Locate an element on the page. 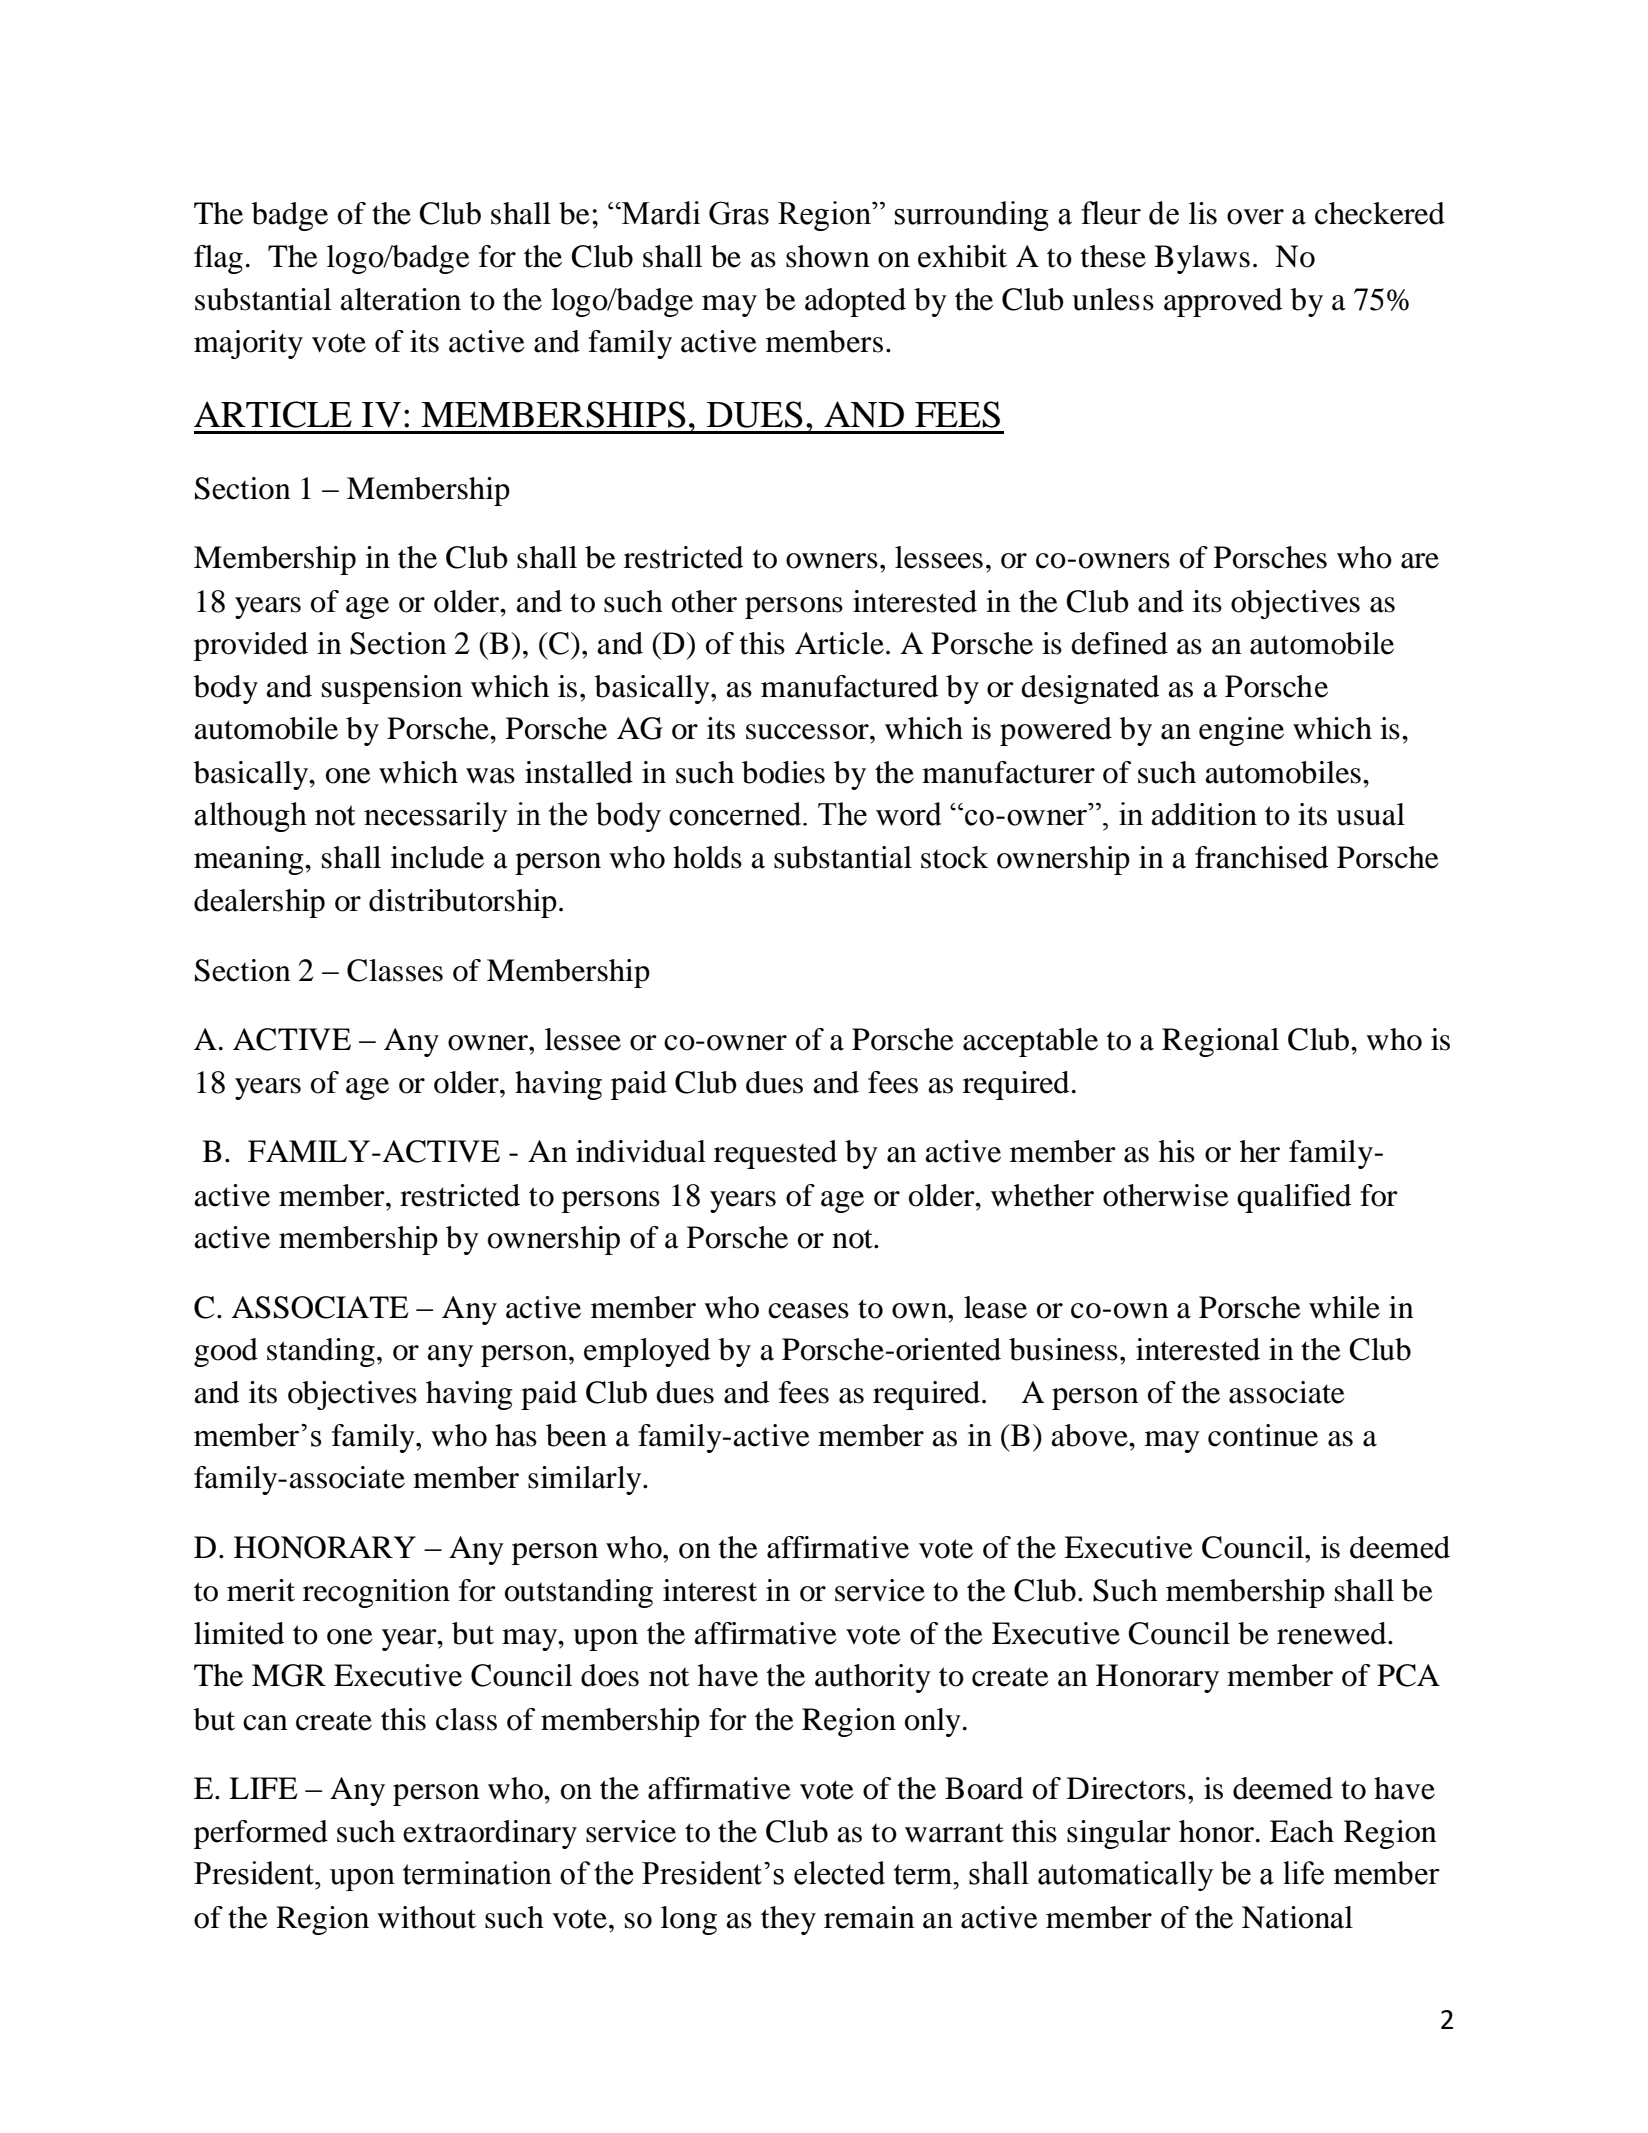  while is located at coordinates (1344, 1307).
